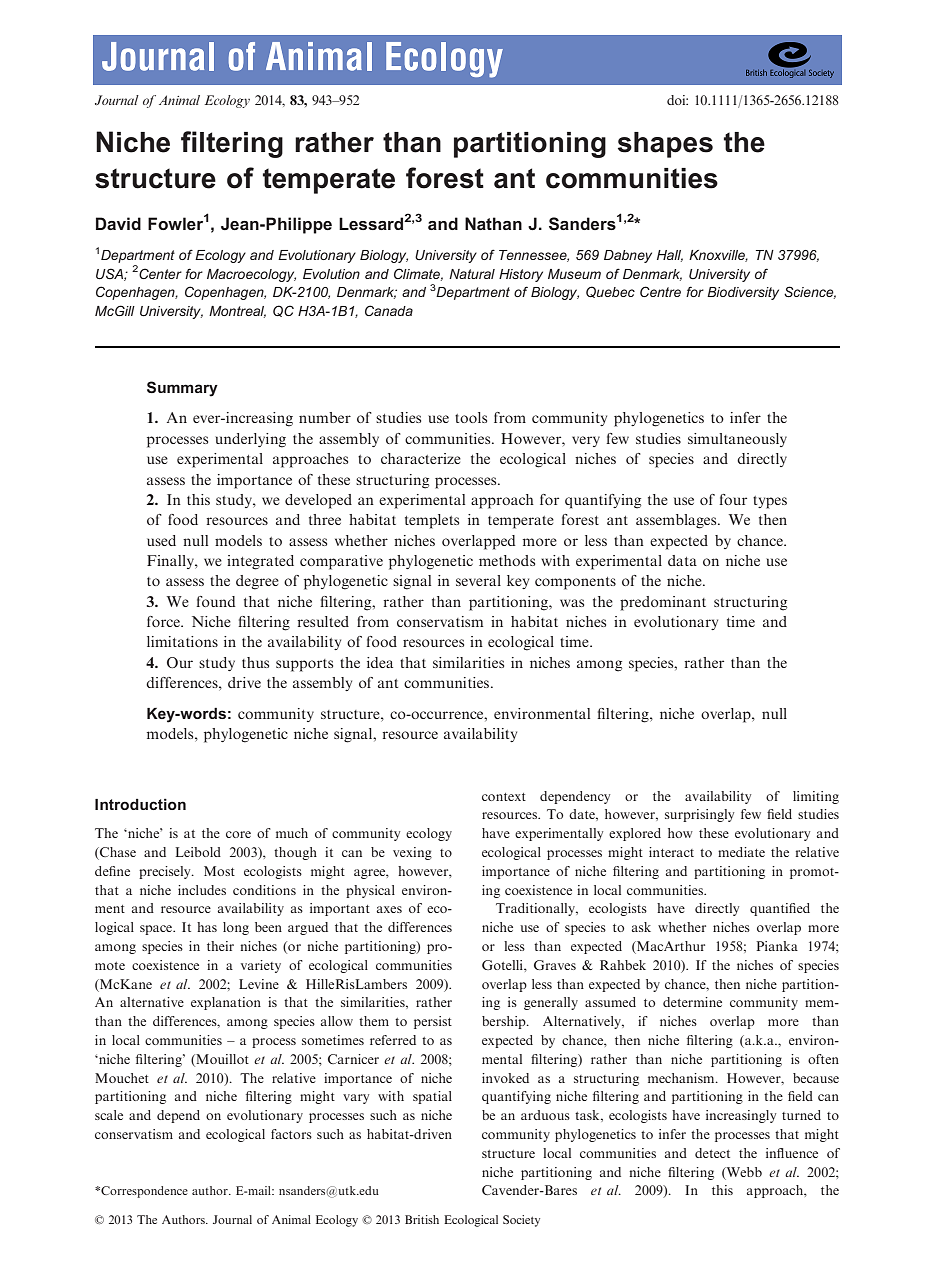 The height and width of the screenshot is (1288, 936). Describe the element at coordinates (471, 417) in the screenshot. I see `tools` at that location.
